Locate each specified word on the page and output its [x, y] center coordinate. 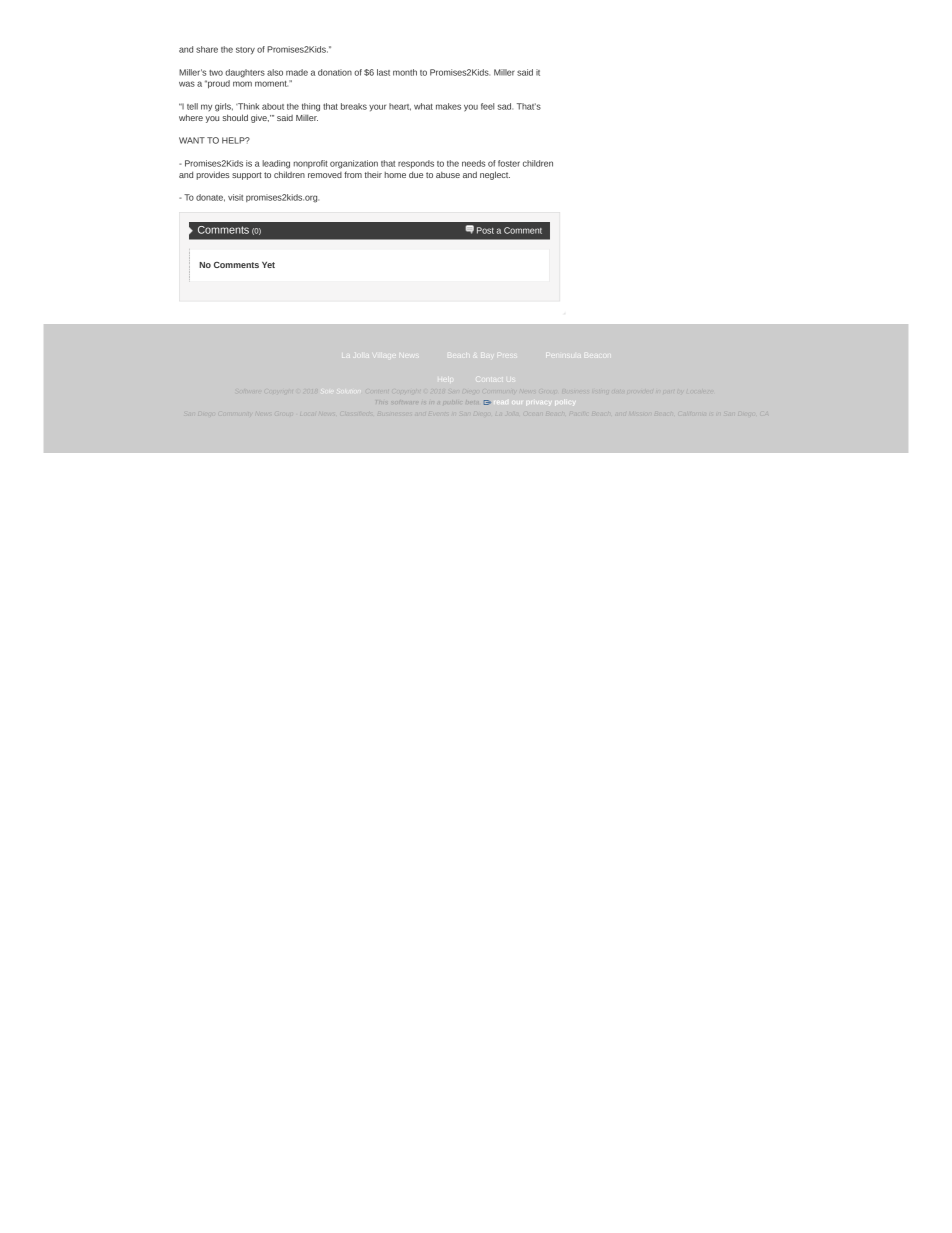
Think [247, 106]
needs [473, 163]
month [405, 72]
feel [487, 106]
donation [335, 72]
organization [354, 164]
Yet [268, 264]
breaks [354, 106]
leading [276, 164]
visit [235, 197]
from [353, 174]
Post [485, 230]
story [245, 51]
